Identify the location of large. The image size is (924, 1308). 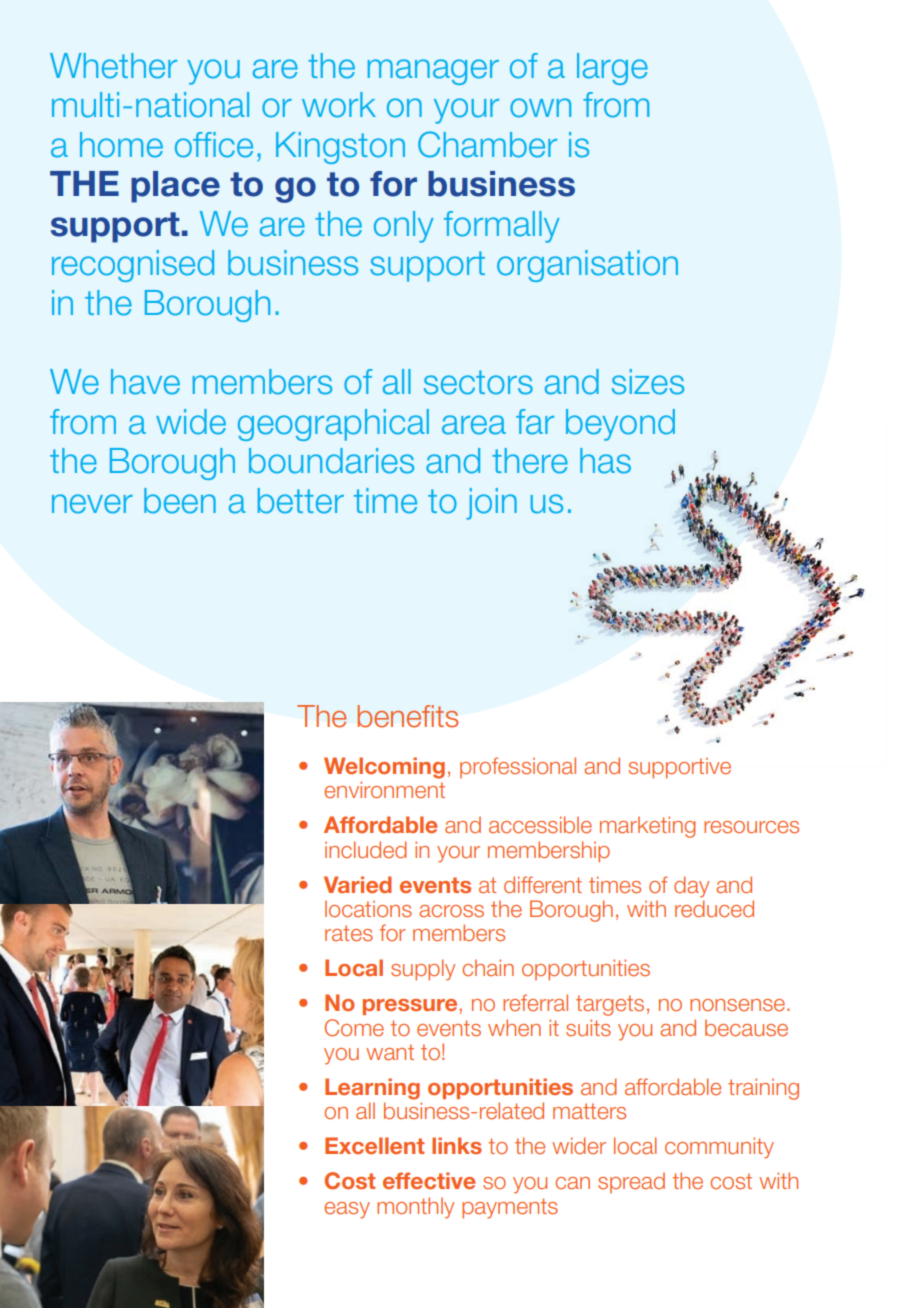
(612, 69).
